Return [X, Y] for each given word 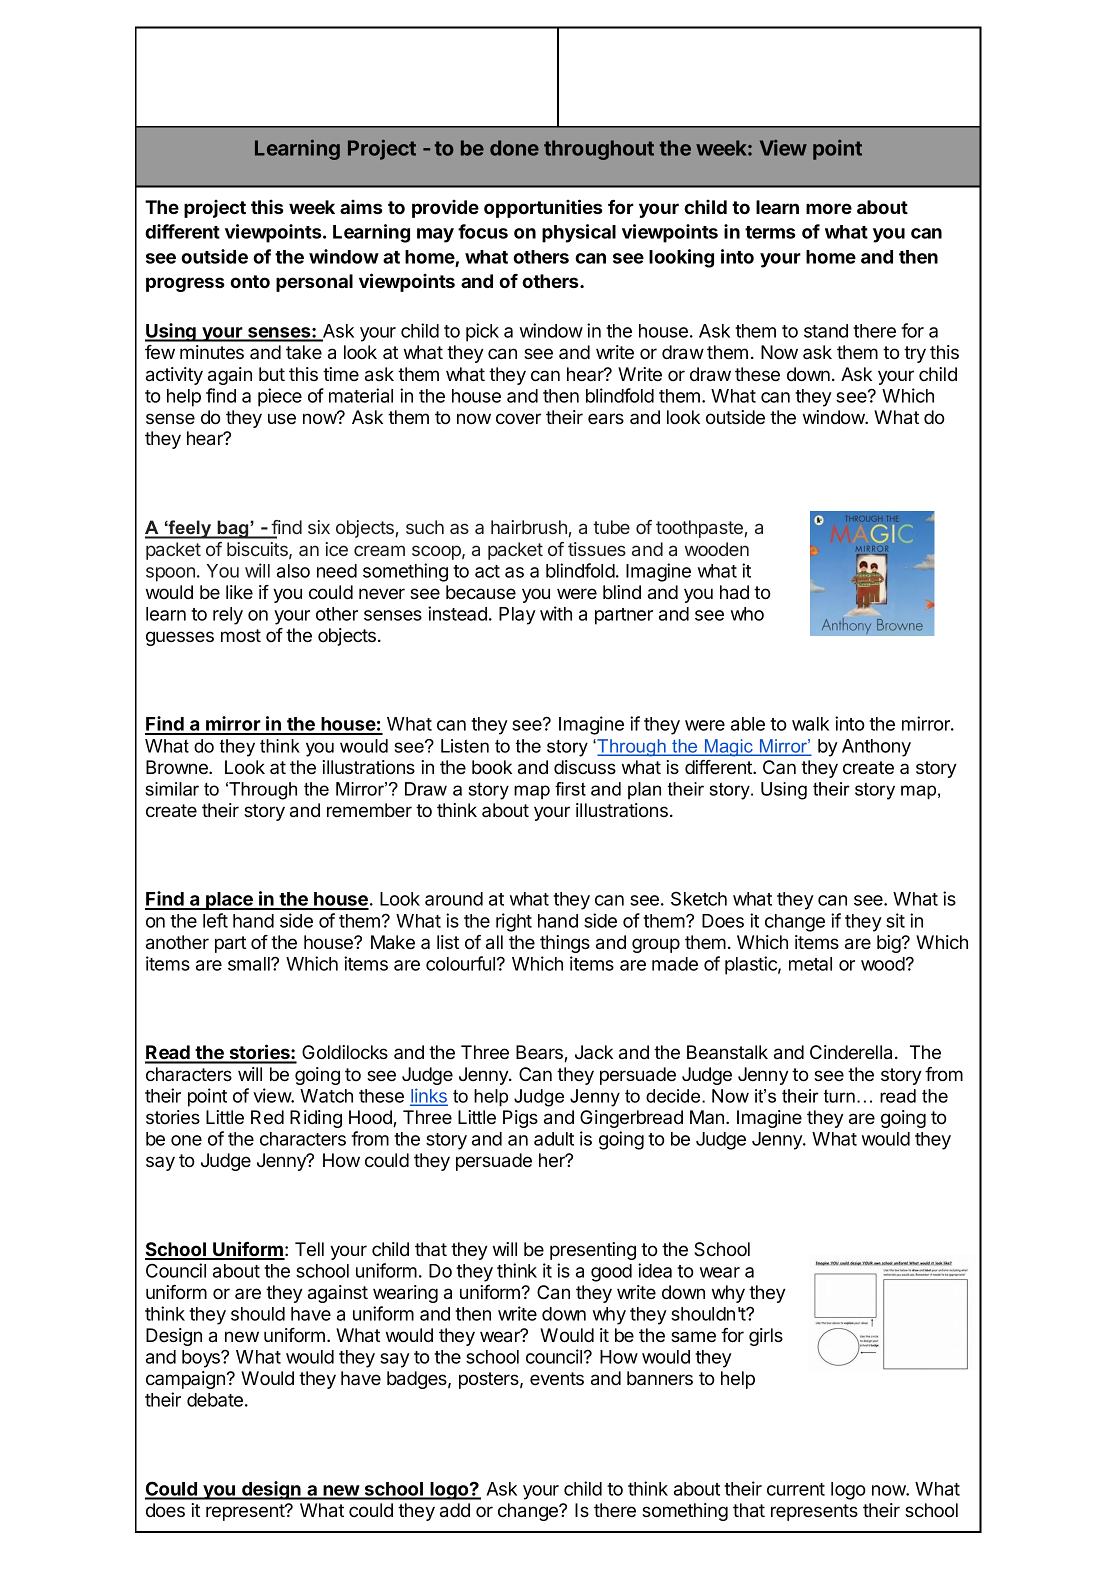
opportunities [543, 208]
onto [250, 281]
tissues [597, 549]
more [829, 208]
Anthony [876, 748]
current [796, 1489]
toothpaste [699, 529]
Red [267, 1117]
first [570, 789]
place [229, 901]
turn [839, 1096]
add [455, 1510]
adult [554, 1139]
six [319, 527]
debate [215, 1400]
